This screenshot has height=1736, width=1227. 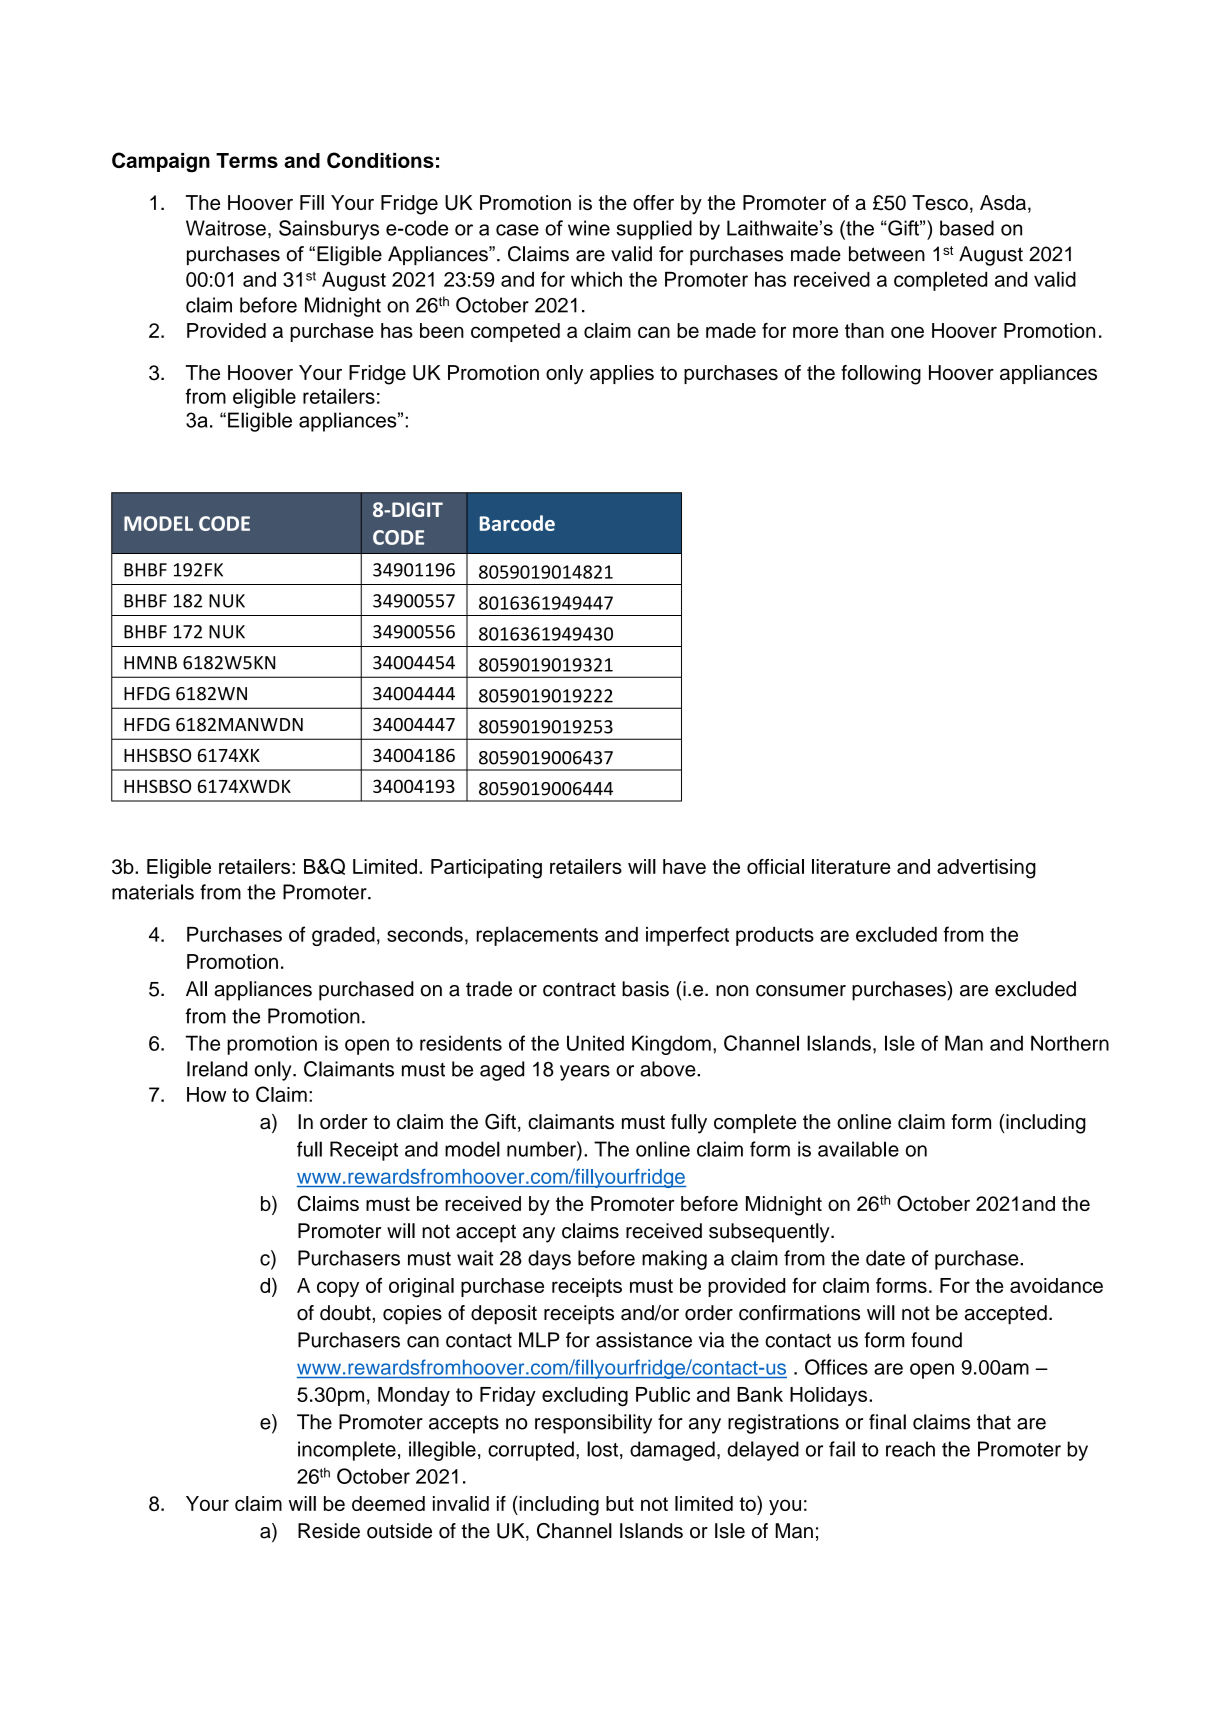 I want to click on have, so click(x=684, y=866).
